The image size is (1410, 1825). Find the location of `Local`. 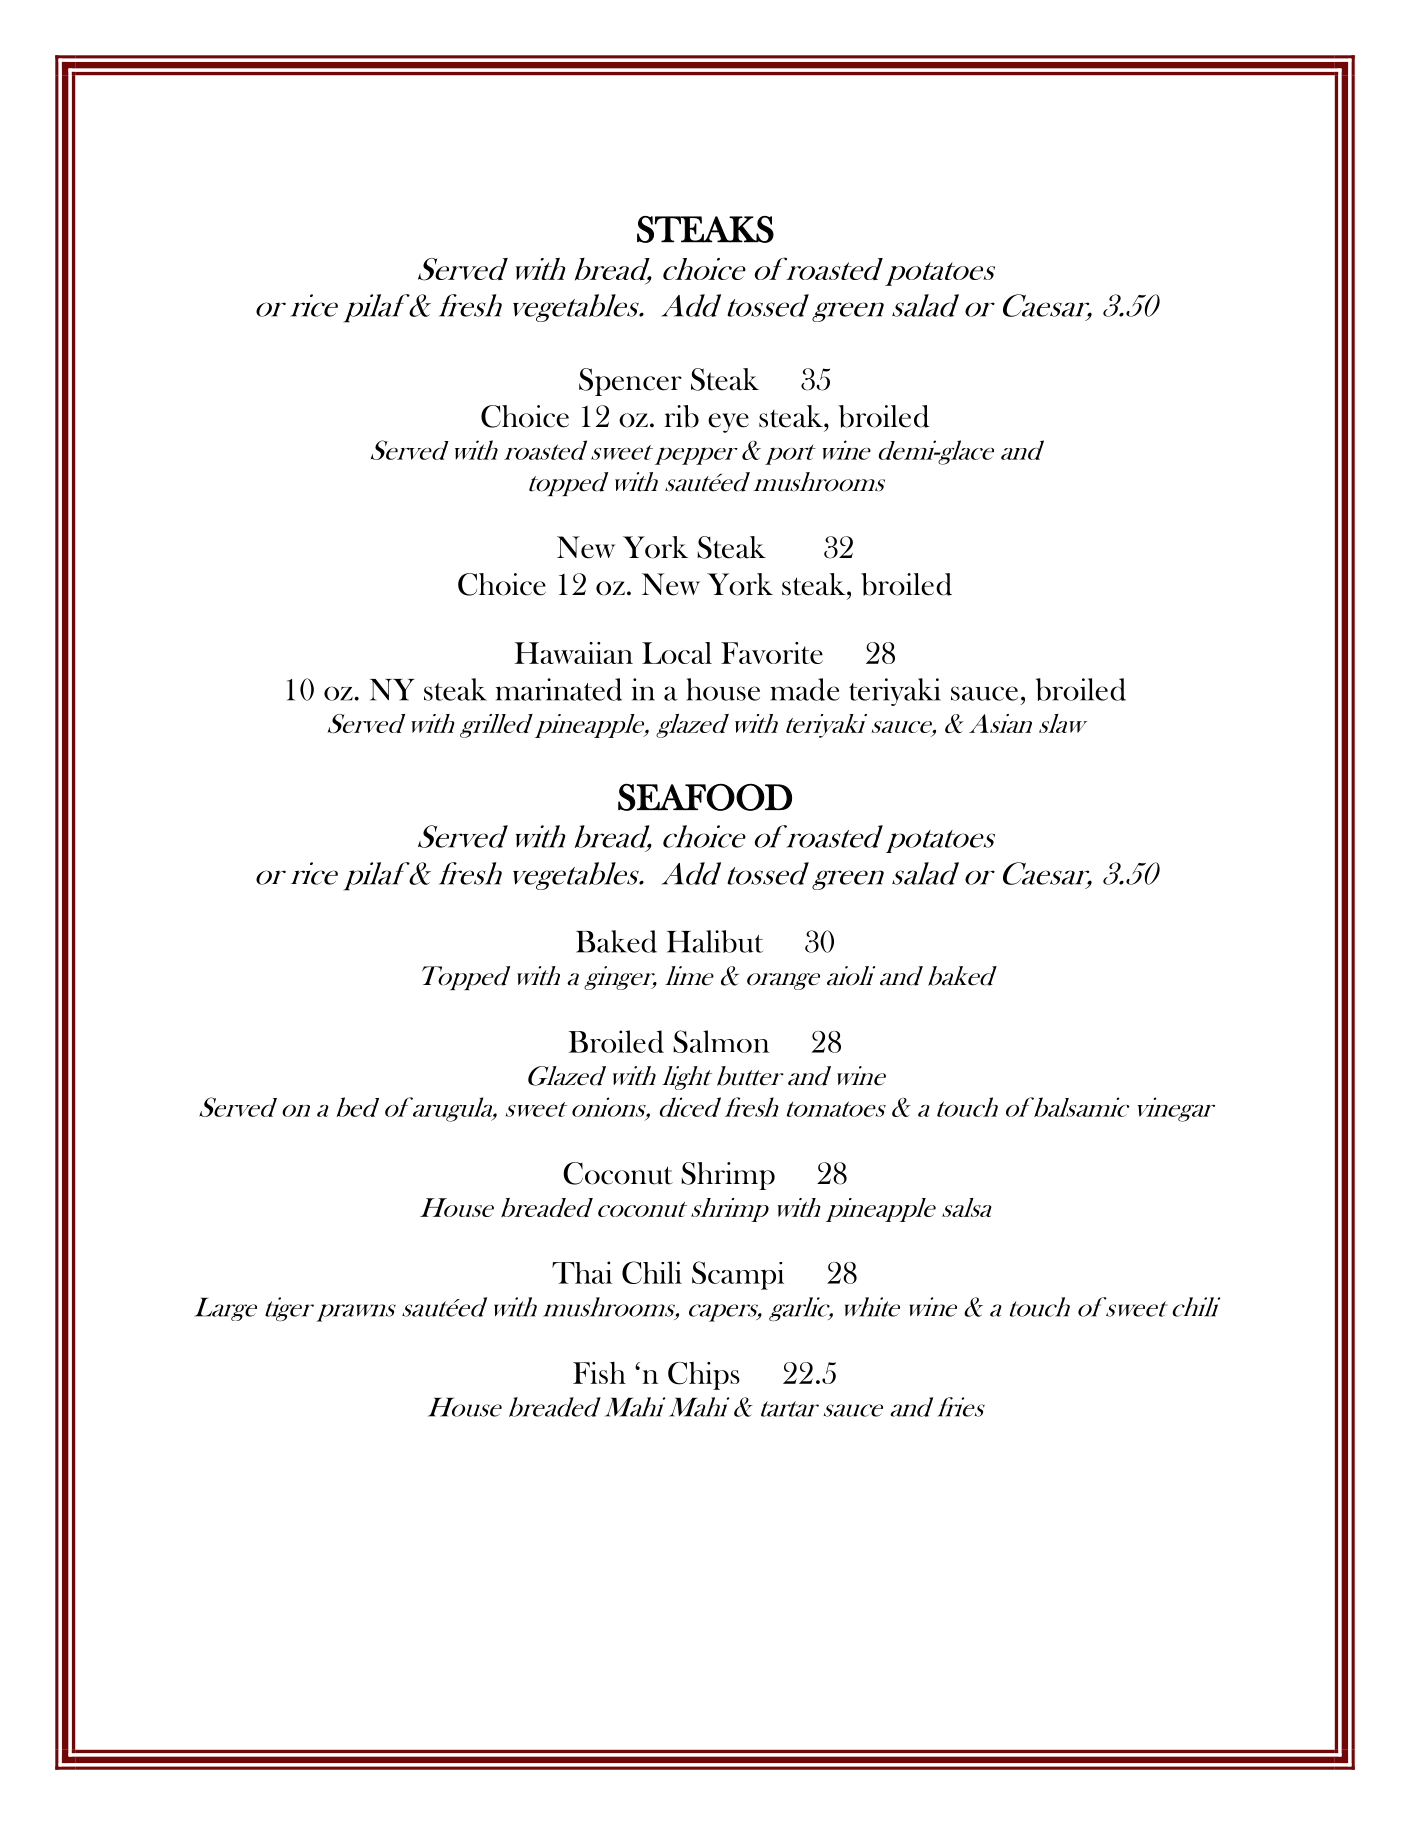

Local is located at coordinates (677, 653).
